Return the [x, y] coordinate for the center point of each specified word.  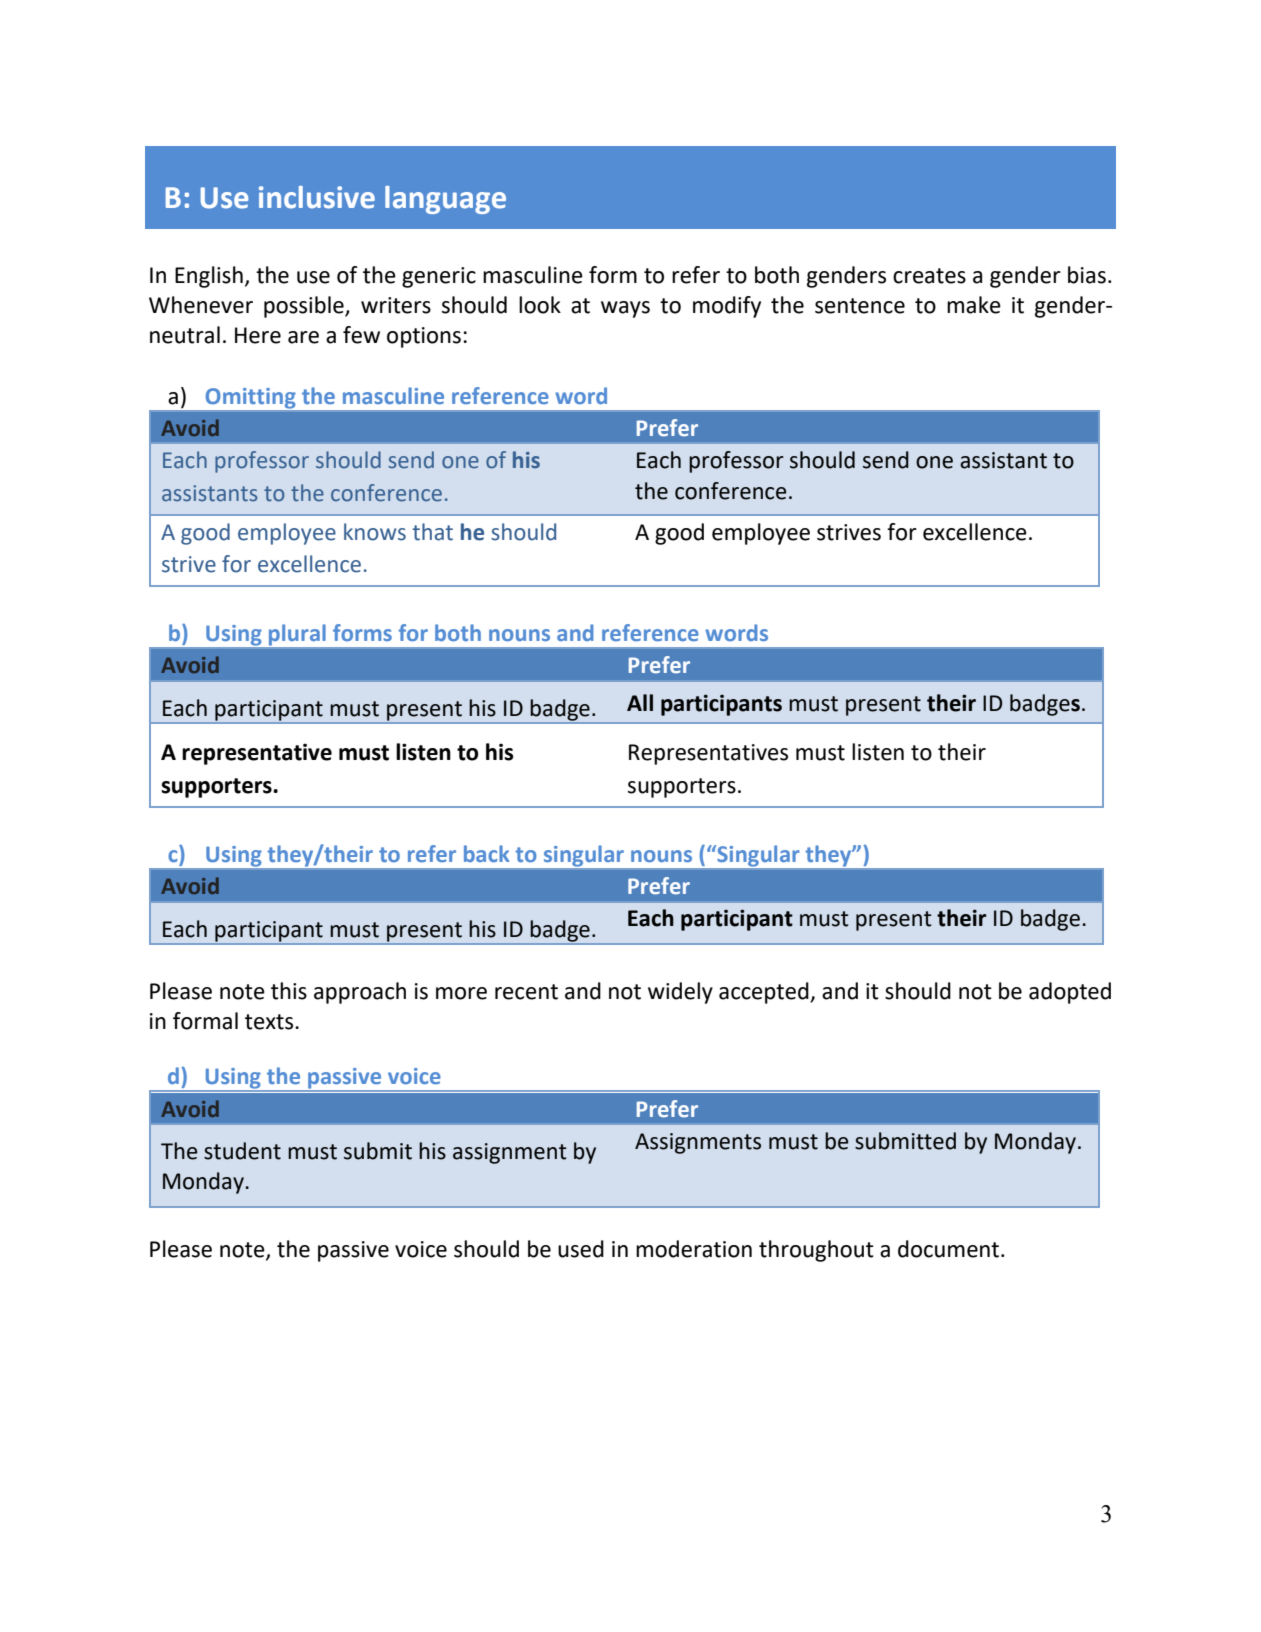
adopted [1070, 993]
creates [929, 276]
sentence [860, 306]
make [974, 305]
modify [727, 307]
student [242, 1151]
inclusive [317, 197]
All [640, 702]
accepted [765, 993]
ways [625, 309]
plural [297, 635]
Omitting [250, 398]
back [487, 853]
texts [270, 1022]
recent [526, 992]
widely [680, 993]
